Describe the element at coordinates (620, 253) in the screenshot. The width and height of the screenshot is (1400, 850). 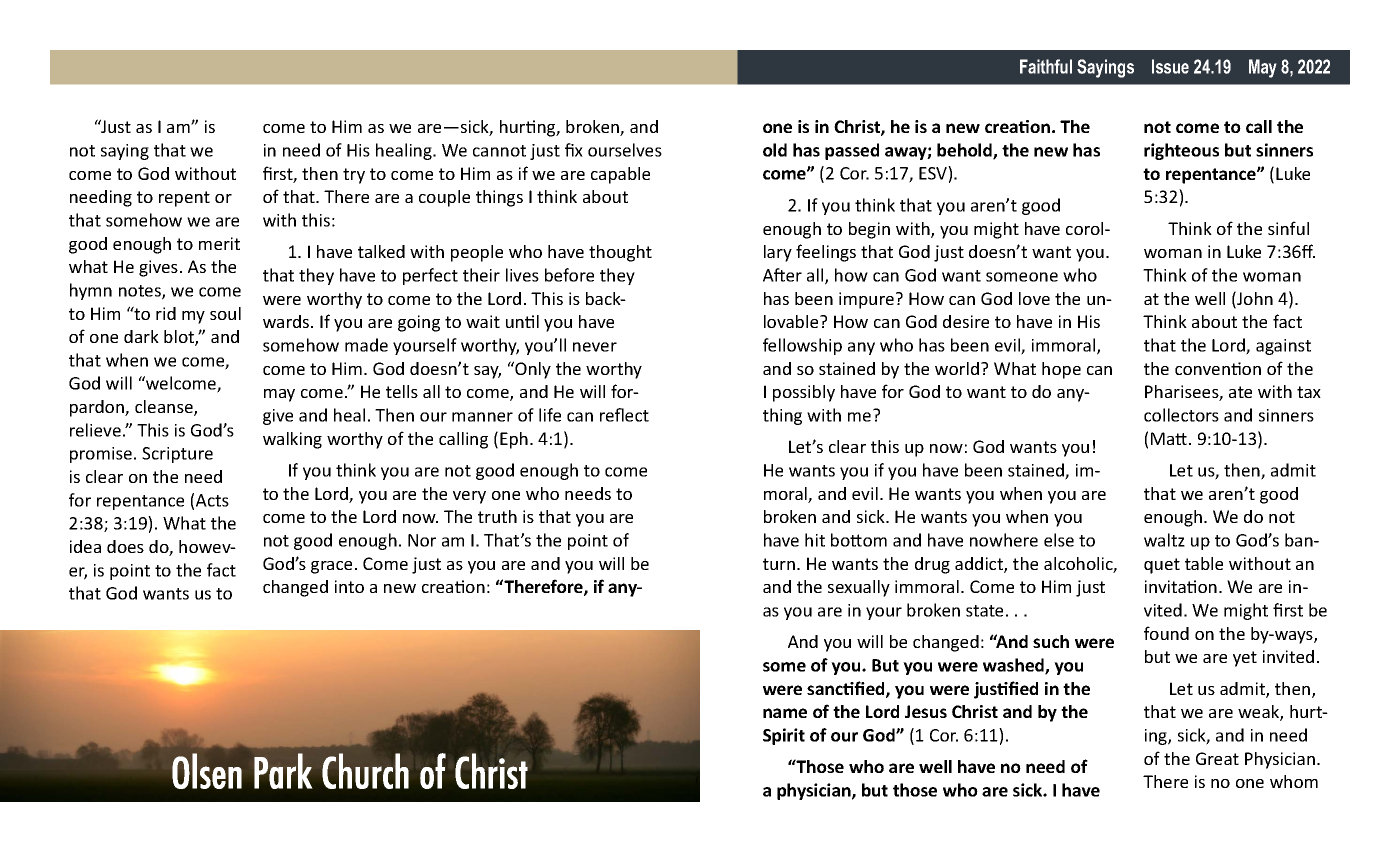
I see `thought` at that location.
